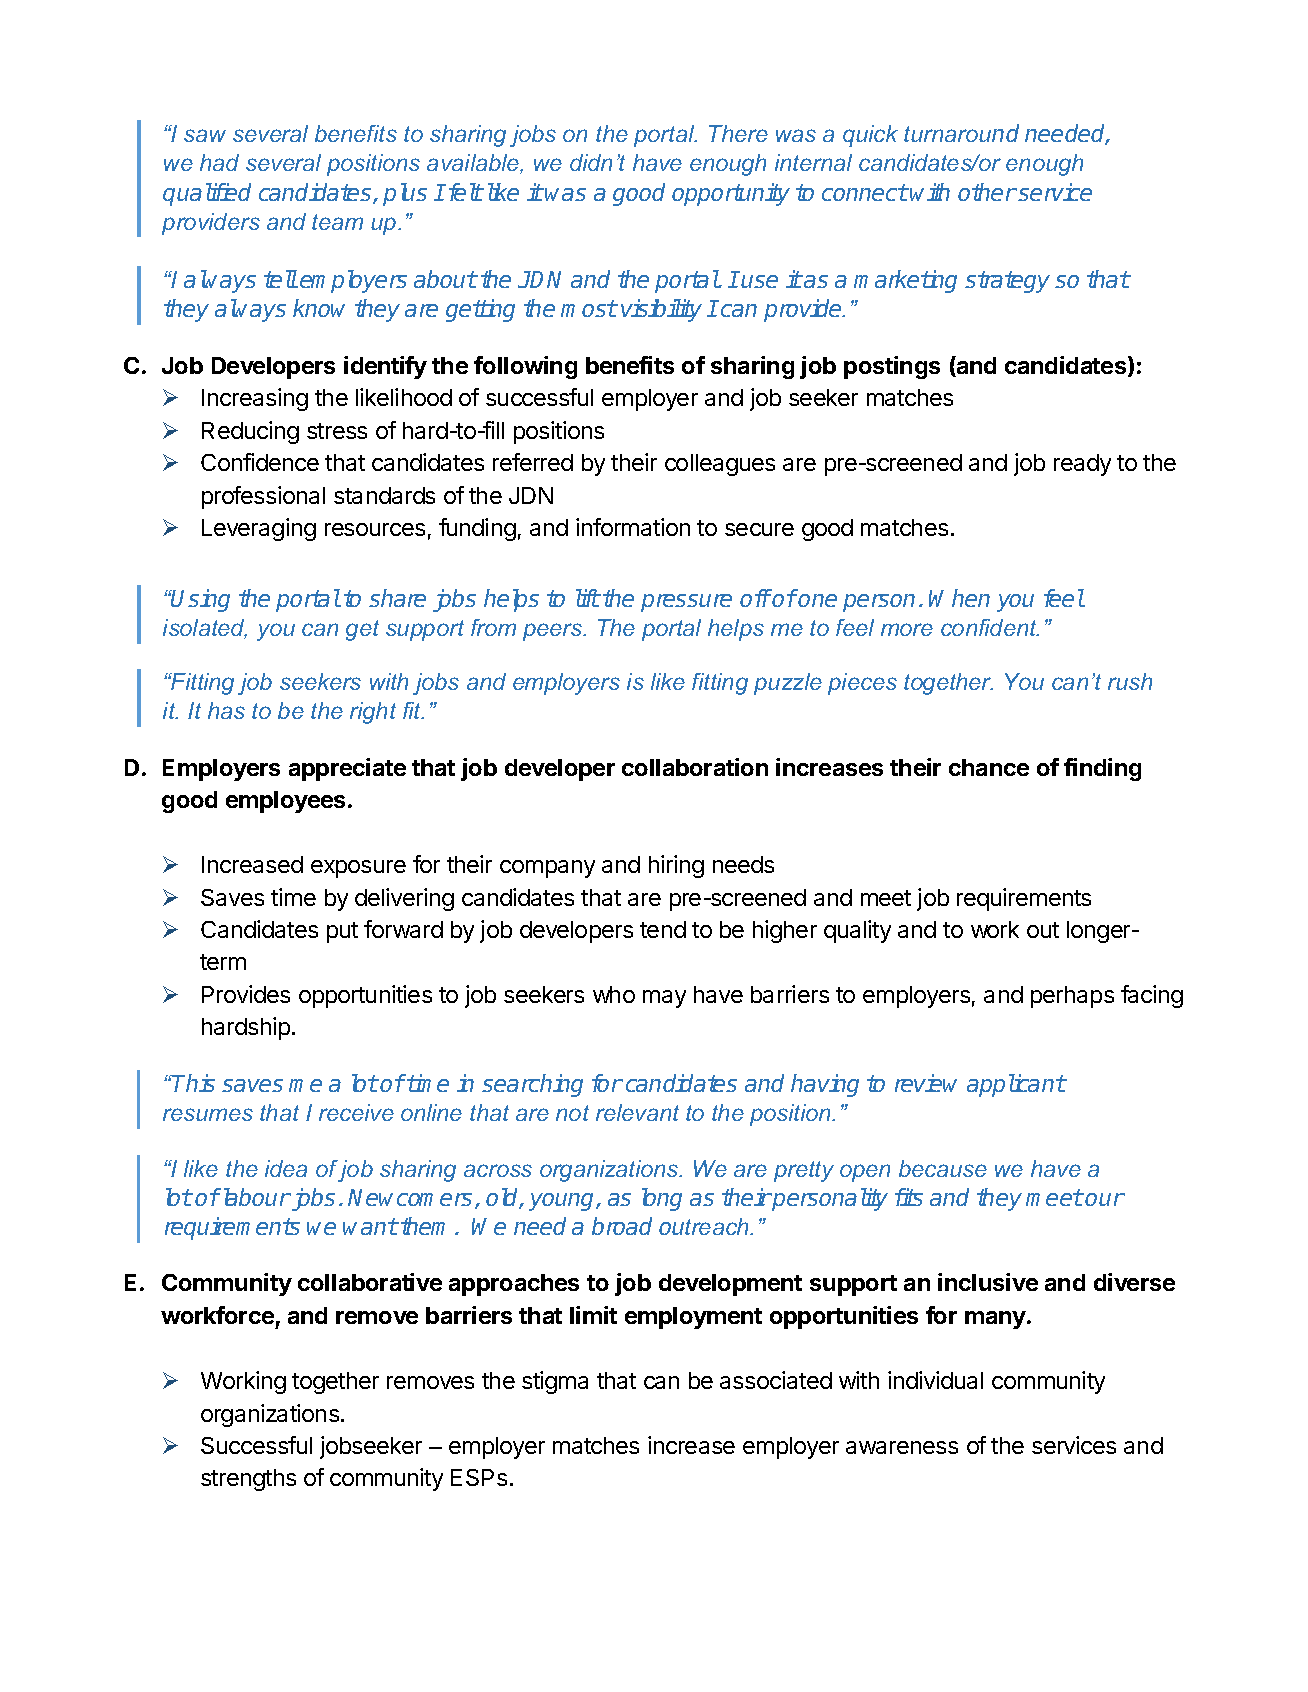 The width and height of the screenshot is (1308, 1692). Describe the element at coordinates (935, 1380) in the screenshot. I see `individual` at that location.
